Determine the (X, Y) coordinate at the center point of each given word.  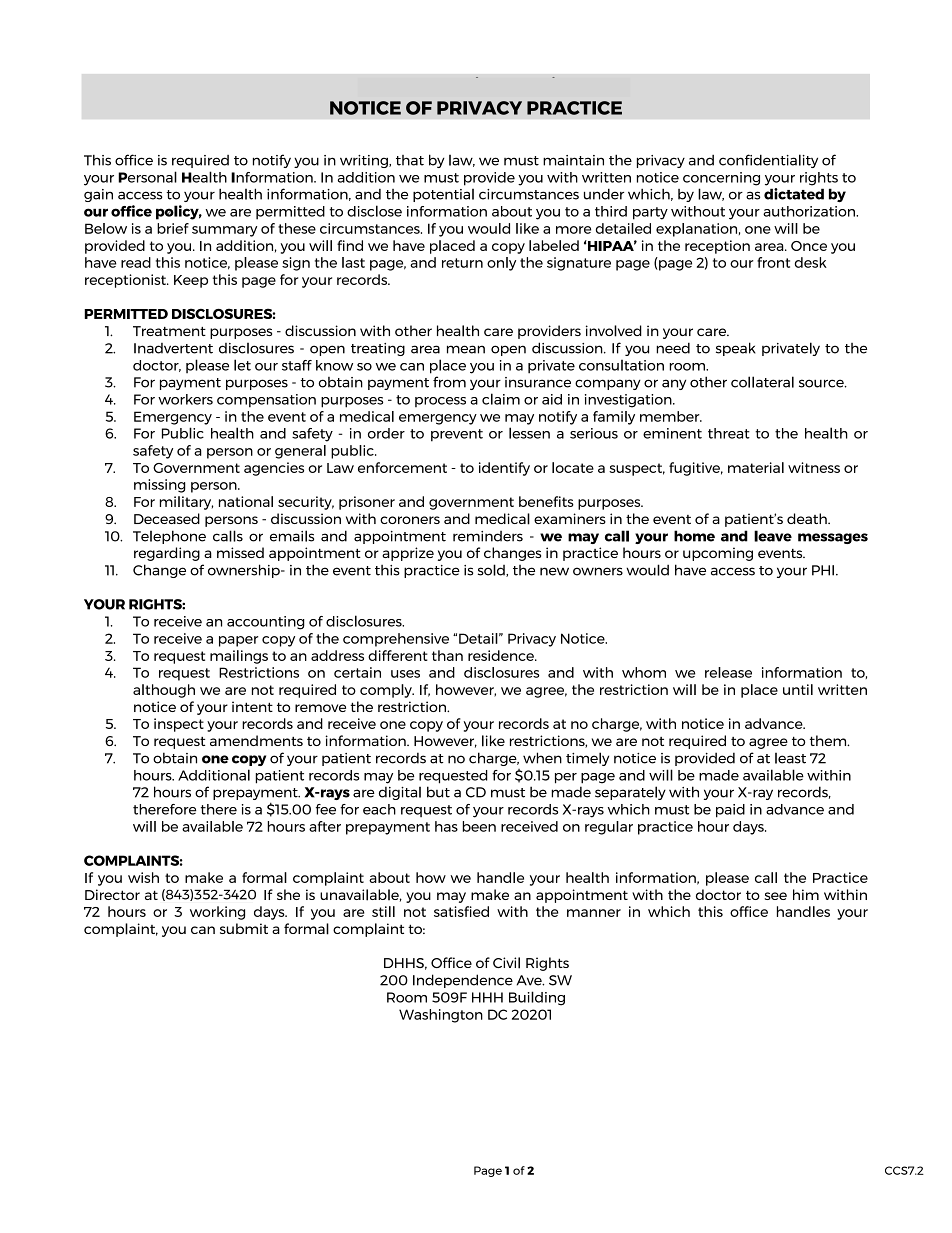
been (479, 826)
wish (143, 877)
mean (466, 349)
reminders (488, 536)
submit (244, 928)
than (447, 655)
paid (730, 811)
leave (773, 536)
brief (173, 228)
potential (443, 195)
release (728, 672)
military (186, 503)
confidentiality (768, 161)
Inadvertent (173, 348)
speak (736, 349)
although (164, 691)
